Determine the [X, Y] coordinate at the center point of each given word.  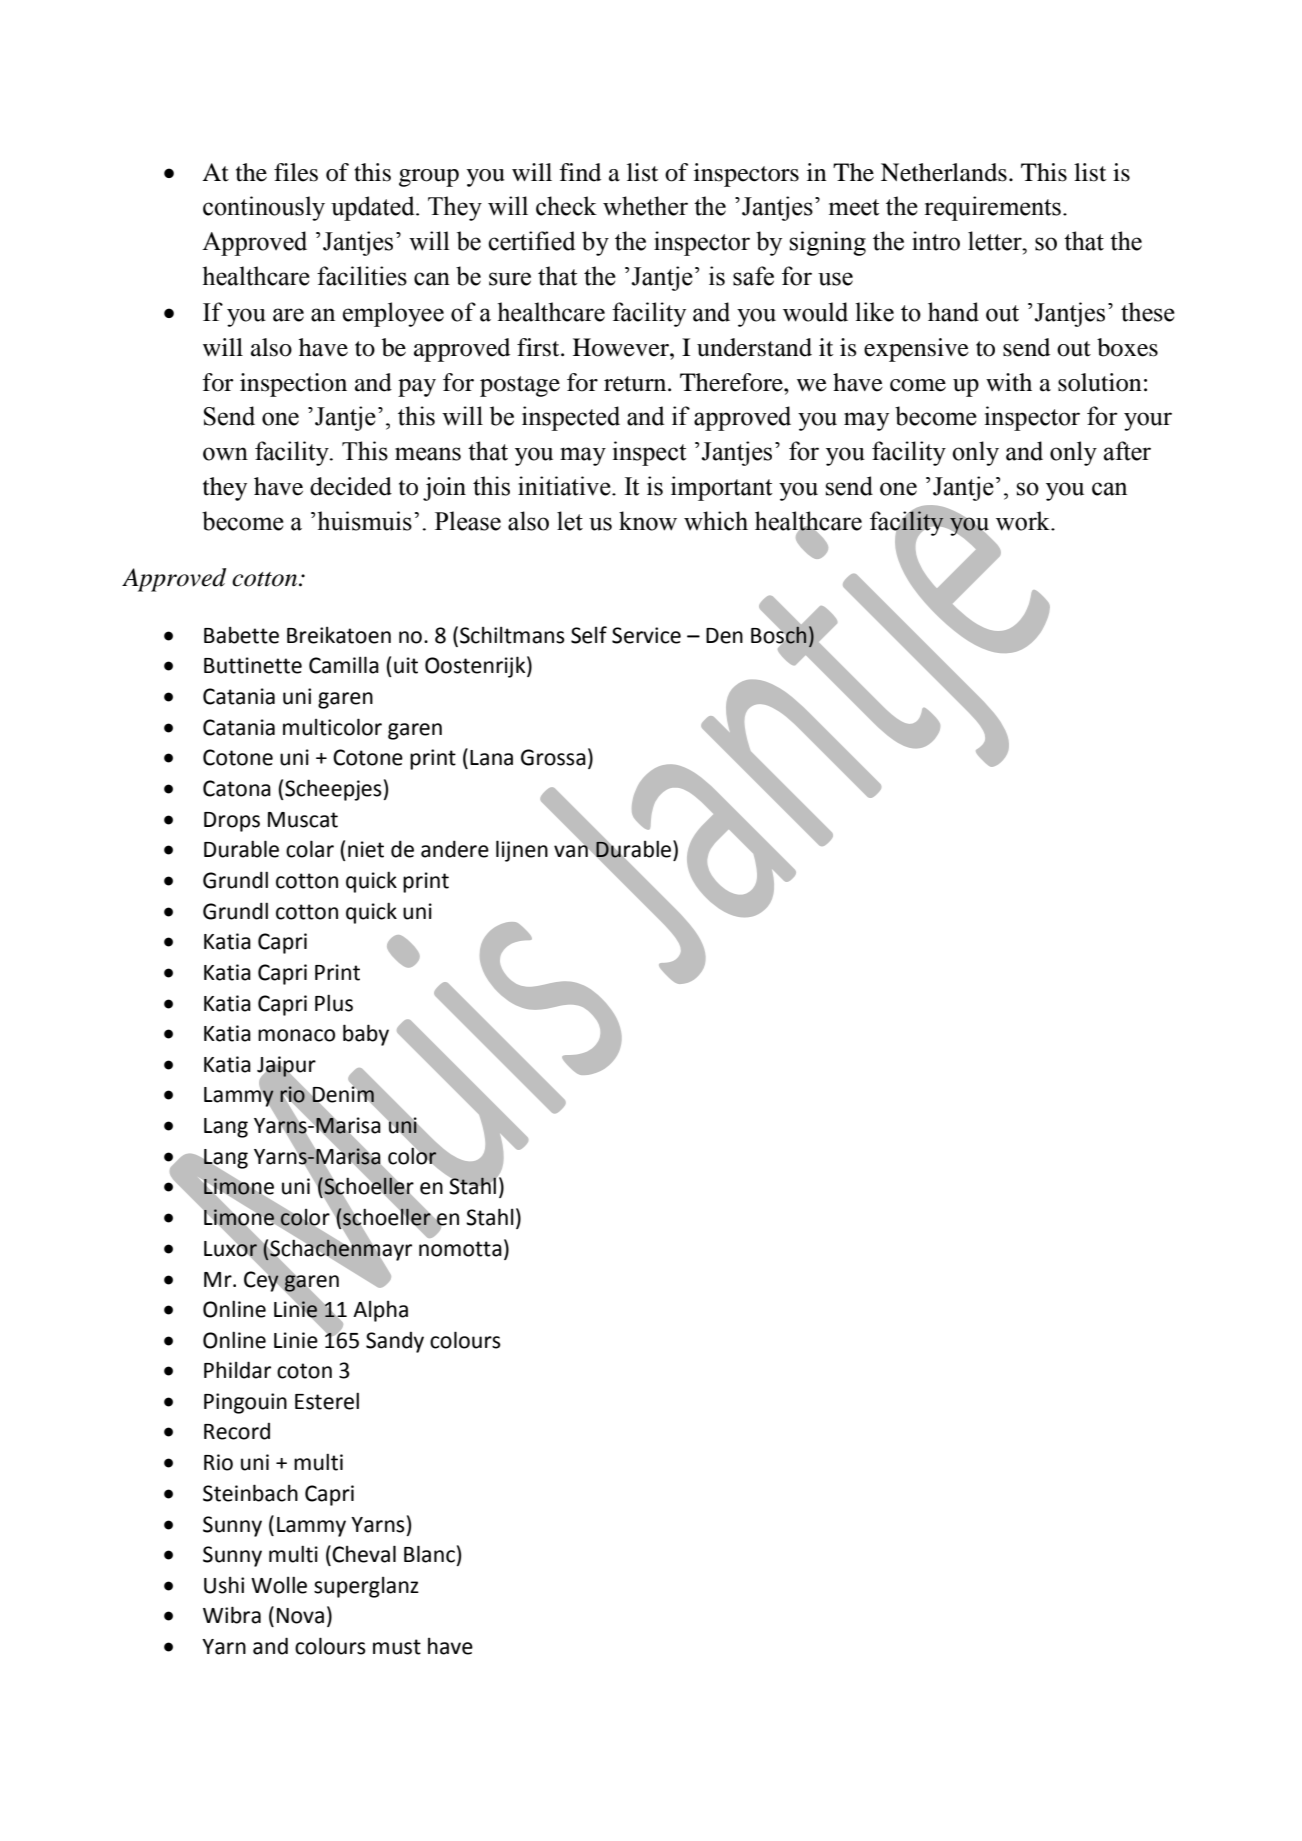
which [716, 521]
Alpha [380, 1311]
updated [374, 208]
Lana [491, 758]
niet [366, 849]
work [1024, 521]
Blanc [429, 1554]
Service [646, 635]
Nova [300, 1616]
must [397, 1647]
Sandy [395, 1342]
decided [351, 486]
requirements [993, 208]
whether [645, 206]
